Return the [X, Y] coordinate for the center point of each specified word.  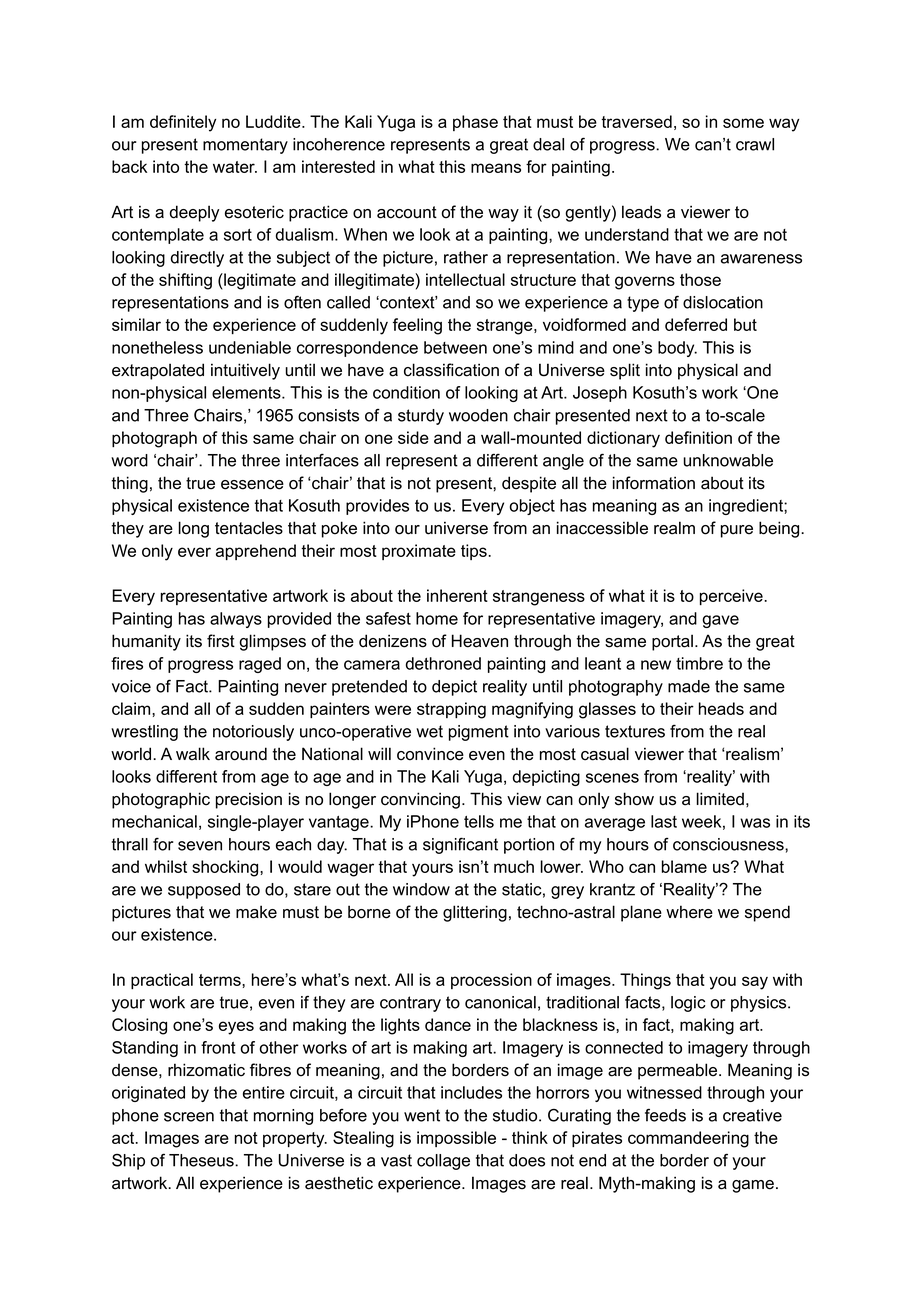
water [235, 167]
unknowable [728, 460]
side [413, 437]
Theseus [202, 1160]
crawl [755, 144]
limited [720, 799]
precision [249, 800]
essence [252, 485]
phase [475, 123]
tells [479, 821]
